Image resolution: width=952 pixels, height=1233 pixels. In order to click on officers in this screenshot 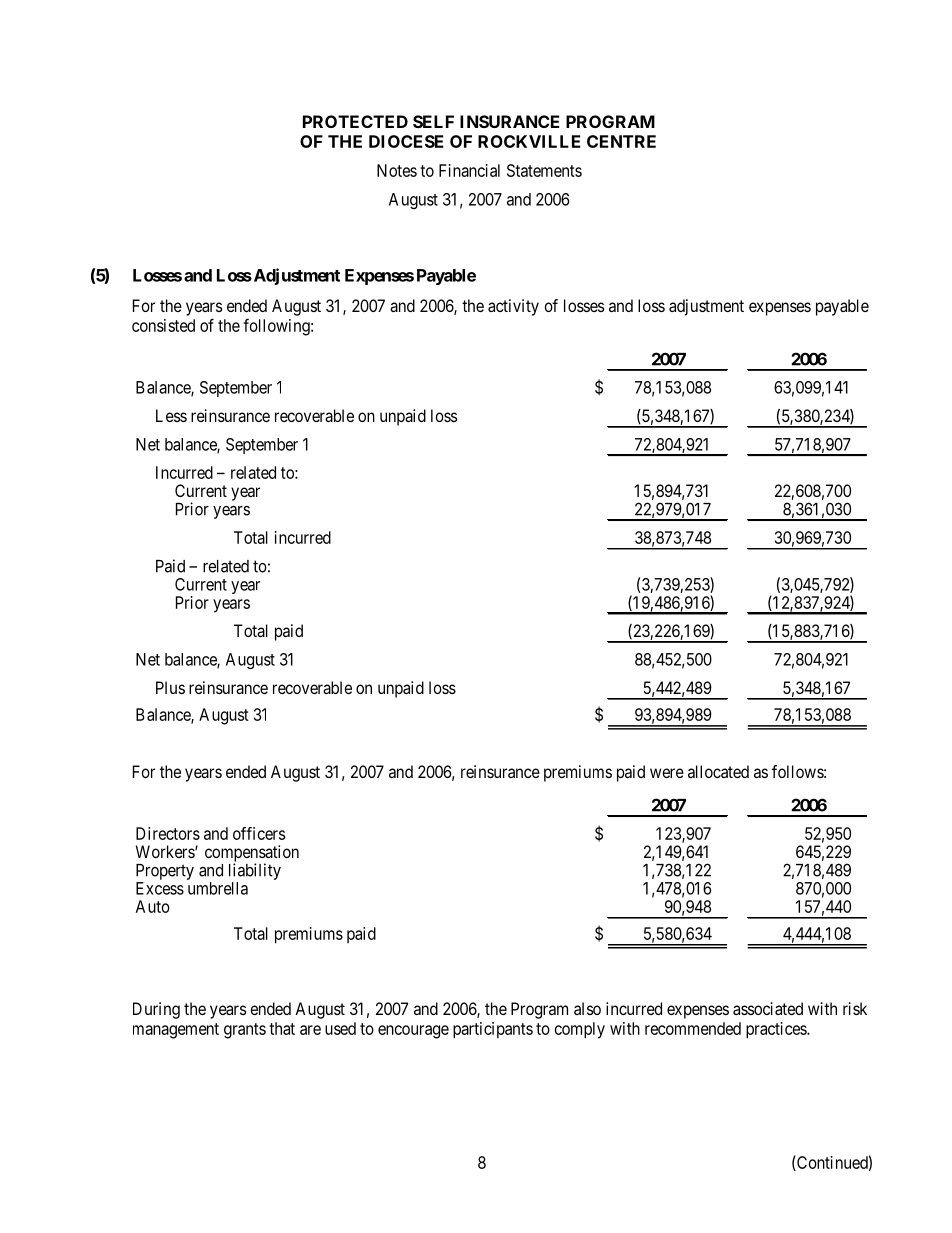, I will do `click(259, 833)`.
